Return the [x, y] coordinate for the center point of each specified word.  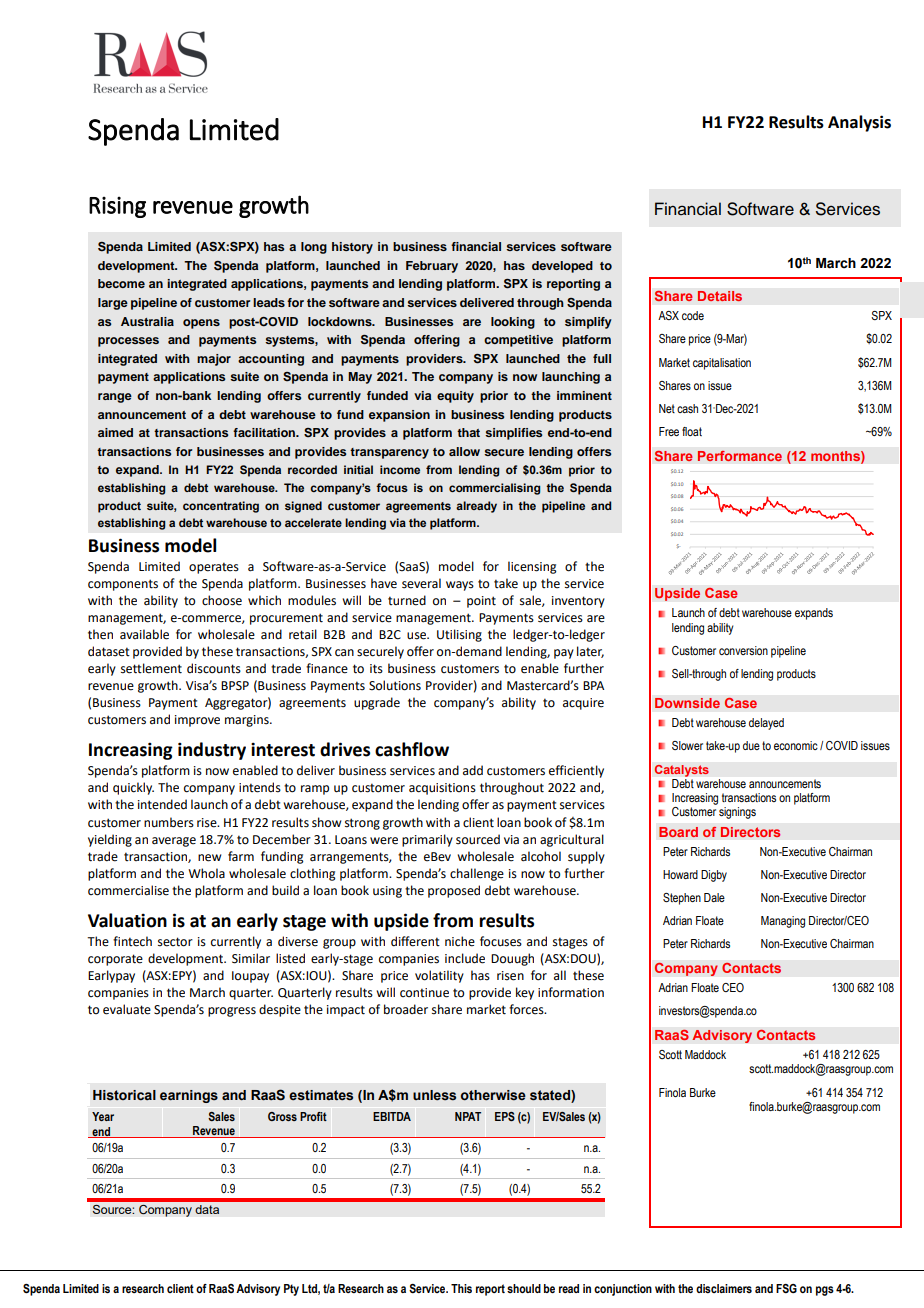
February [432, 267]
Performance [740, 456]
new [209, 858]
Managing [783, 922]
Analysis [859, 123]
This [461, 1288]
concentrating [221, 507]
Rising [117, 207]
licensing [532, 567]
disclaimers [724, 1288]
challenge [477, 874]
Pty [291, 1290]
